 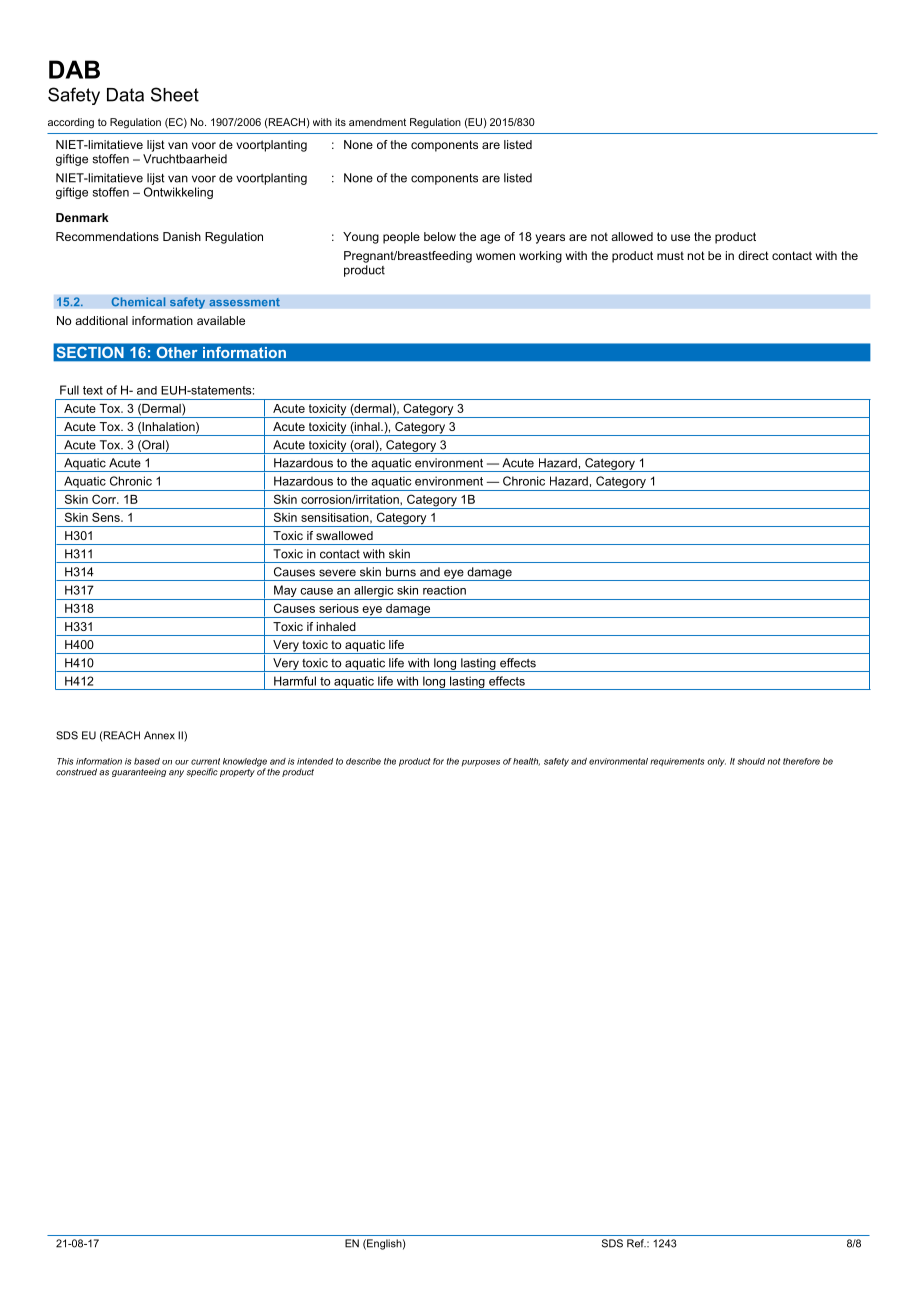 What do you see at coordinates (147, 761) in the screenshot?
I see `based` at bounding box center [147, 761].
